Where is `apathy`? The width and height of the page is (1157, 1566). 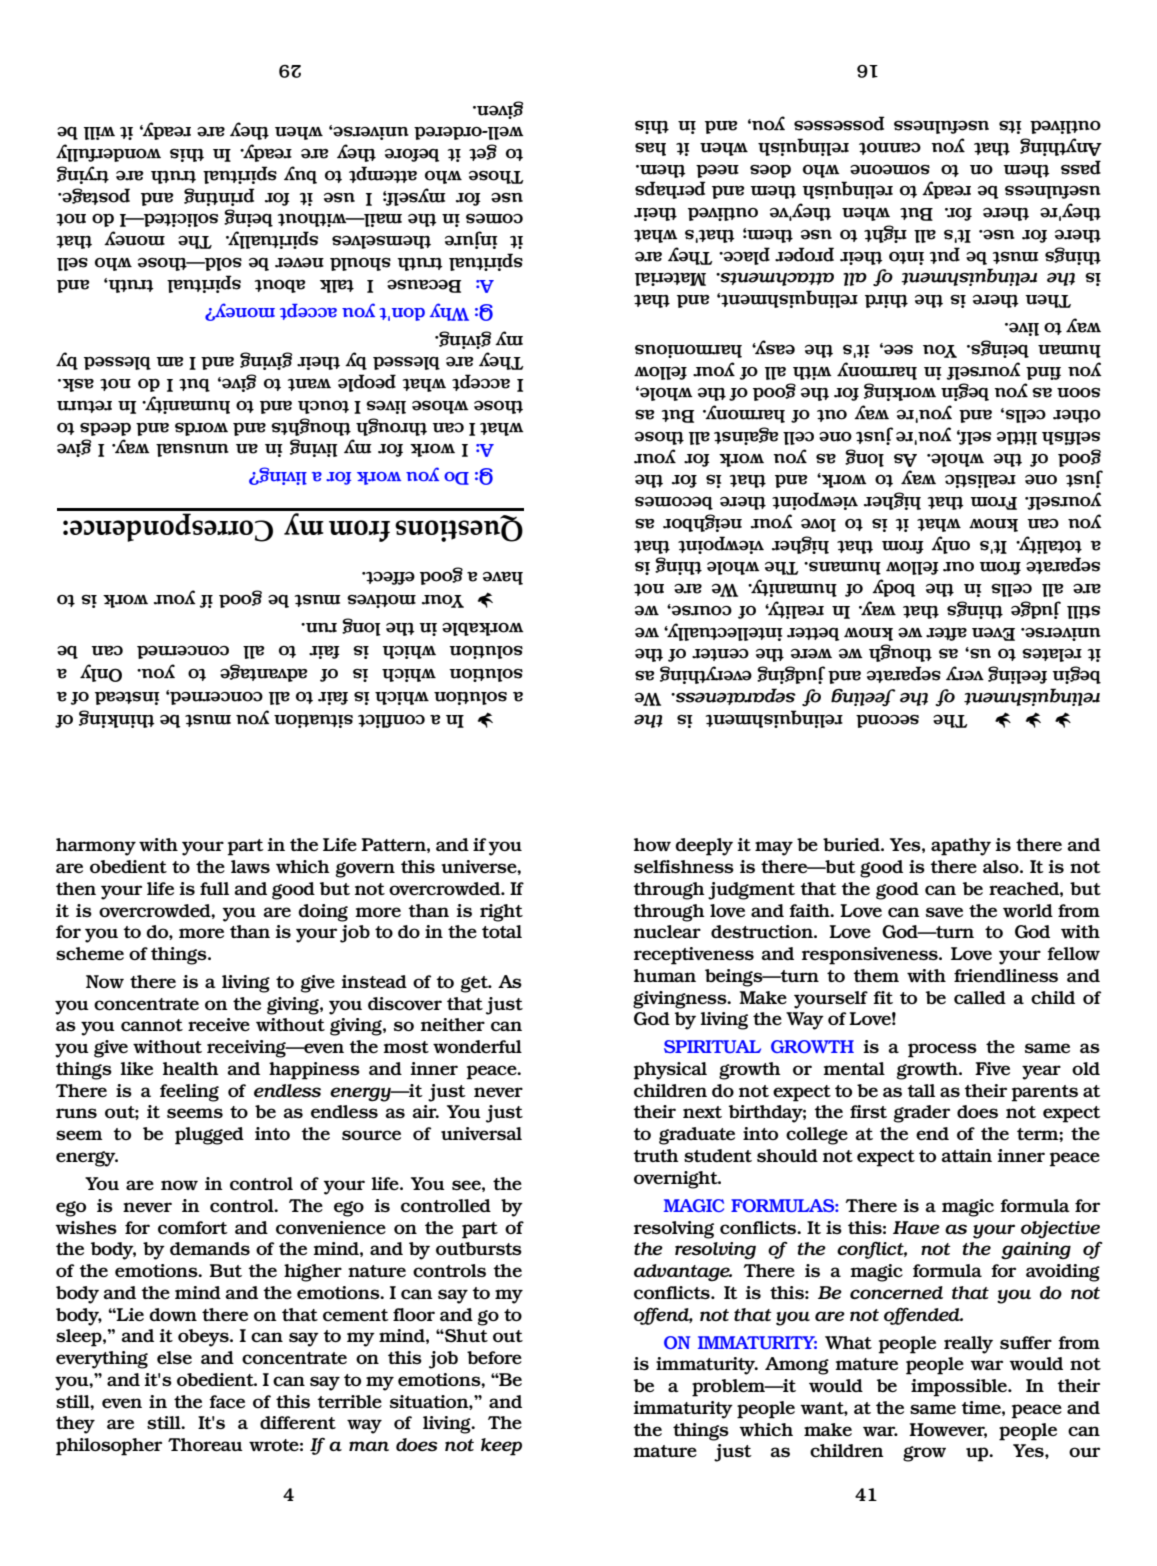
apathy is located at coordinates (961, 847).
